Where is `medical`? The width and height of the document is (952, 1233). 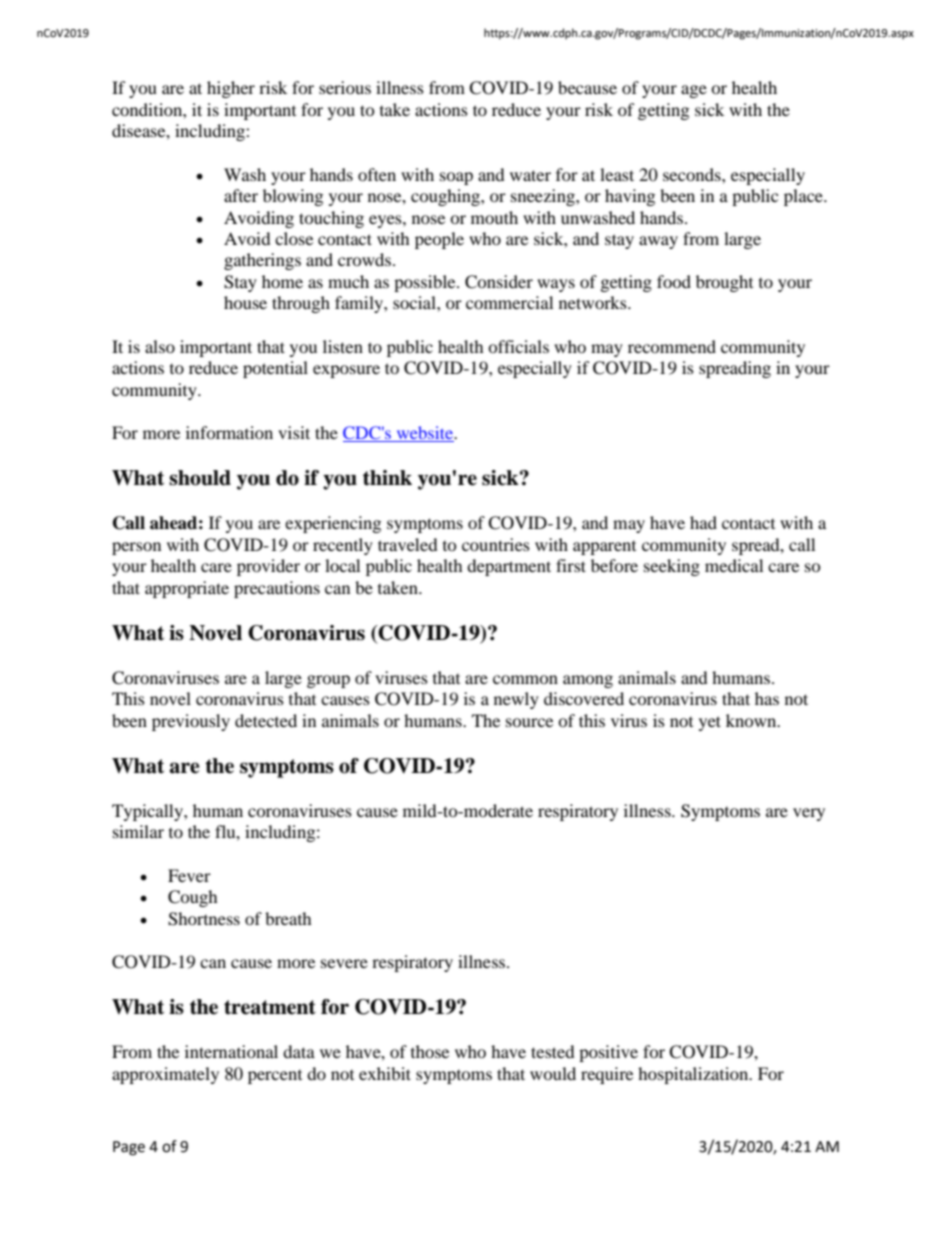 medical is located at coordinates (734, 565).
